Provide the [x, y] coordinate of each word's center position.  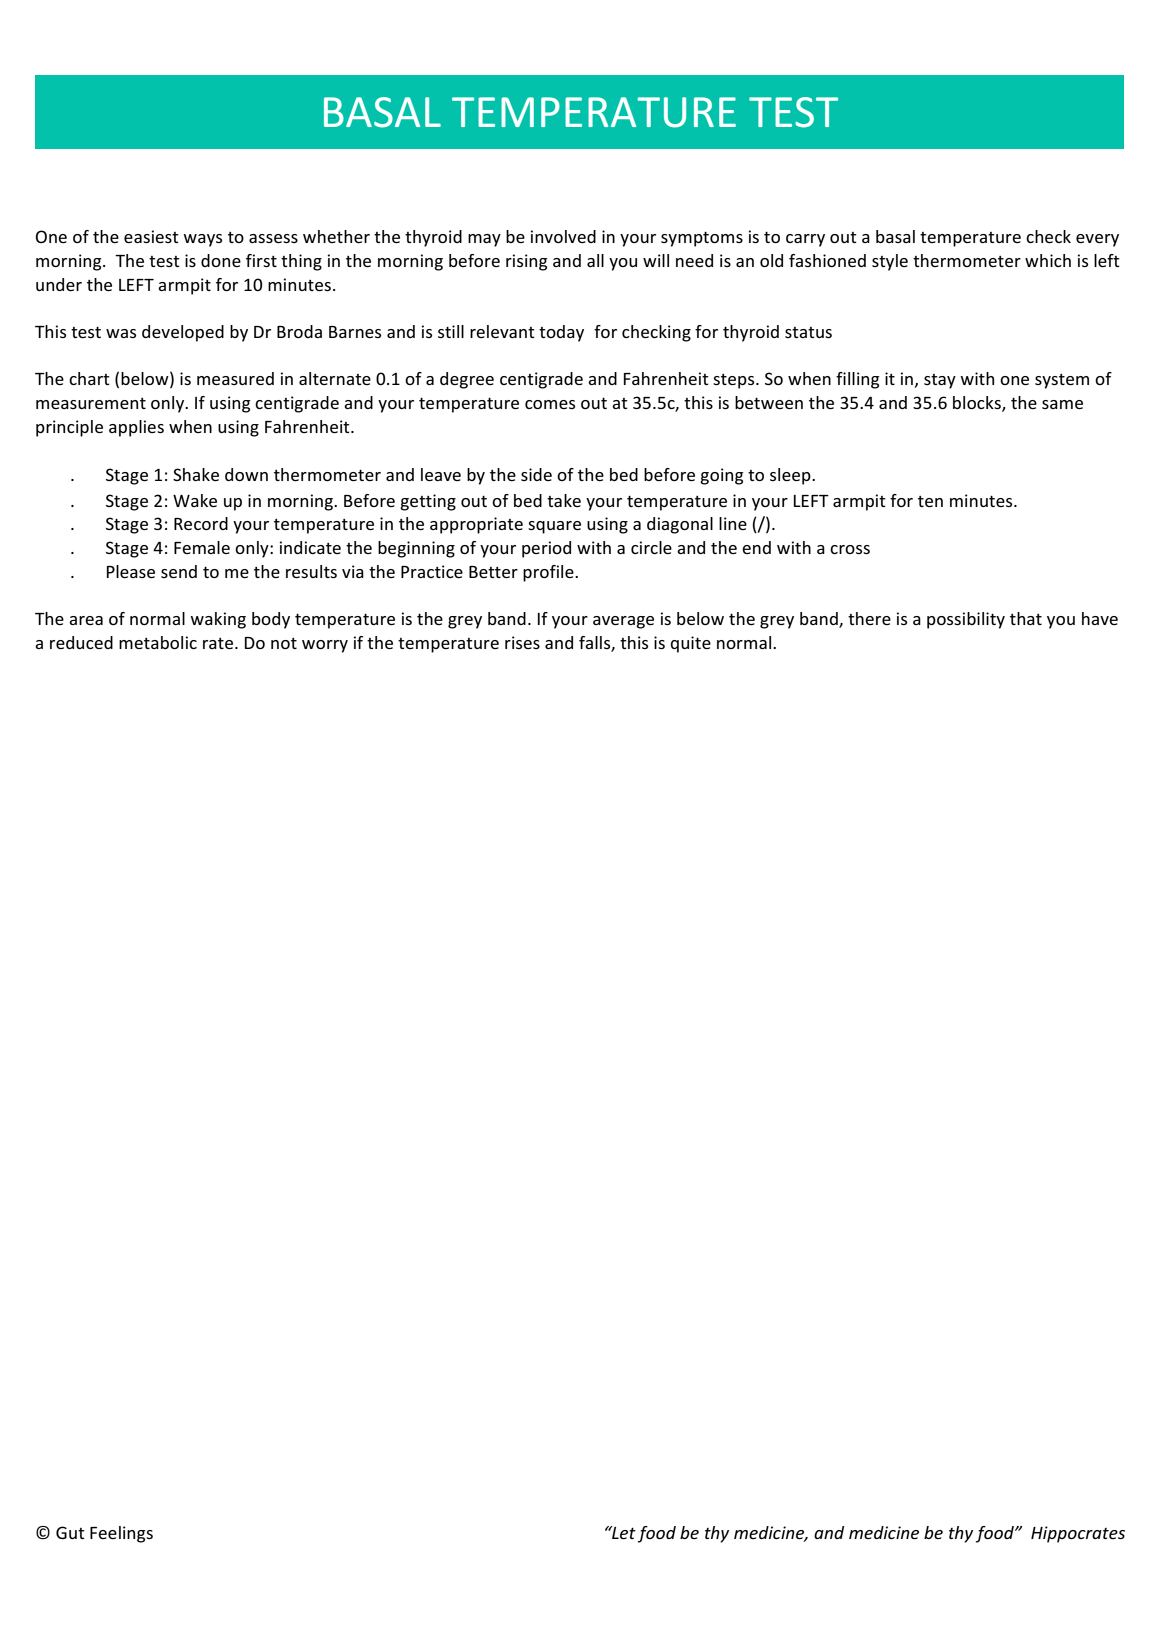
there [869, 618]
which [1048, 260]
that [1026, 618]
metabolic [158, 642]
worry [325, 646]
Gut [70, 1532]
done [221, 260]
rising [527, 262]
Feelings [121, 1534]
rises [522, 642]
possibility [966, 620]
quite [690, 644]
